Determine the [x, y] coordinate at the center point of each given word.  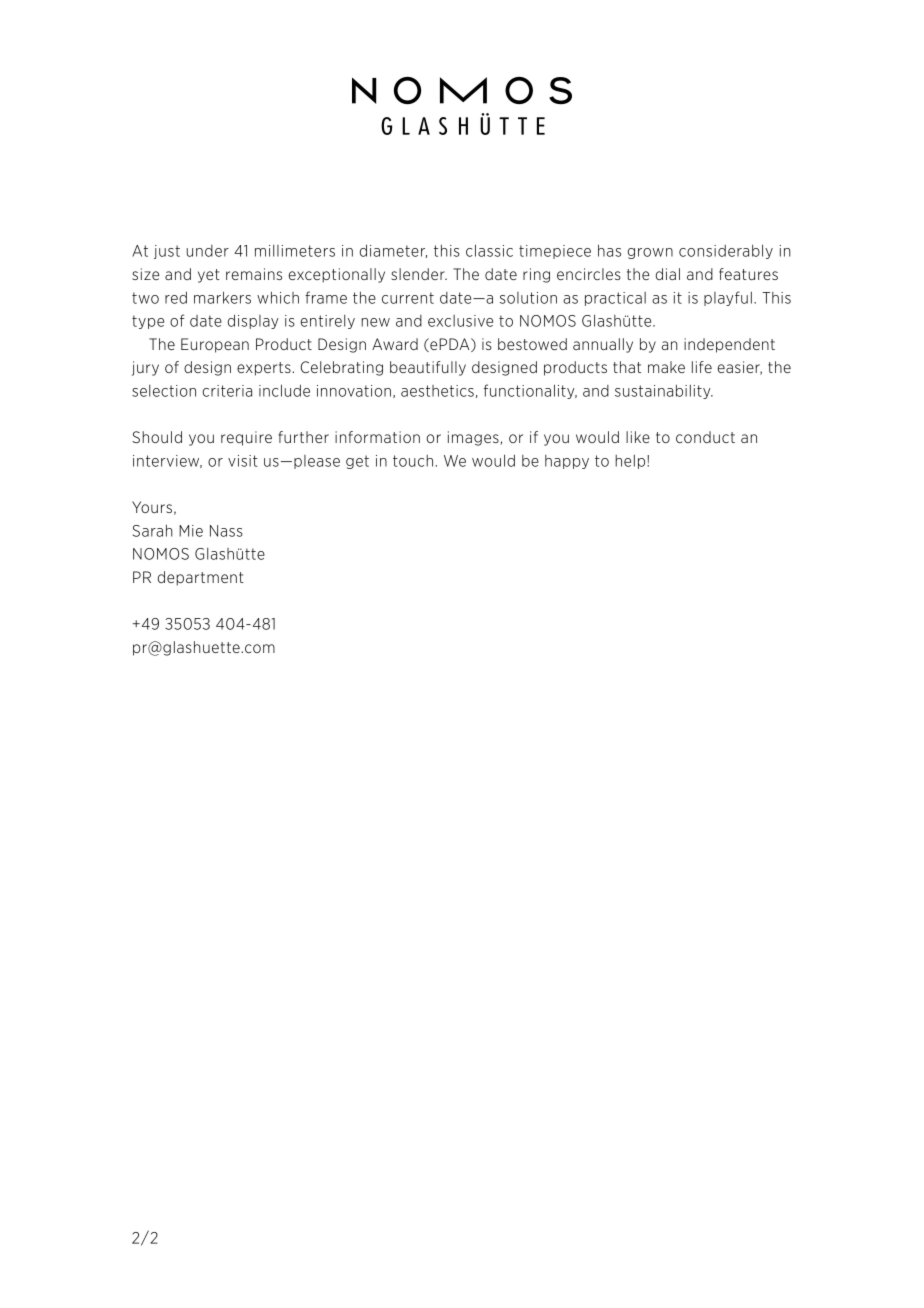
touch [413, 461]
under [208, 251]
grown [650, 253]
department [201, 578]
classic [489, 250]
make [666, 367]
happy [567, 462]
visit [243, 461]
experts [265, 369]
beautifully [428, 368]
